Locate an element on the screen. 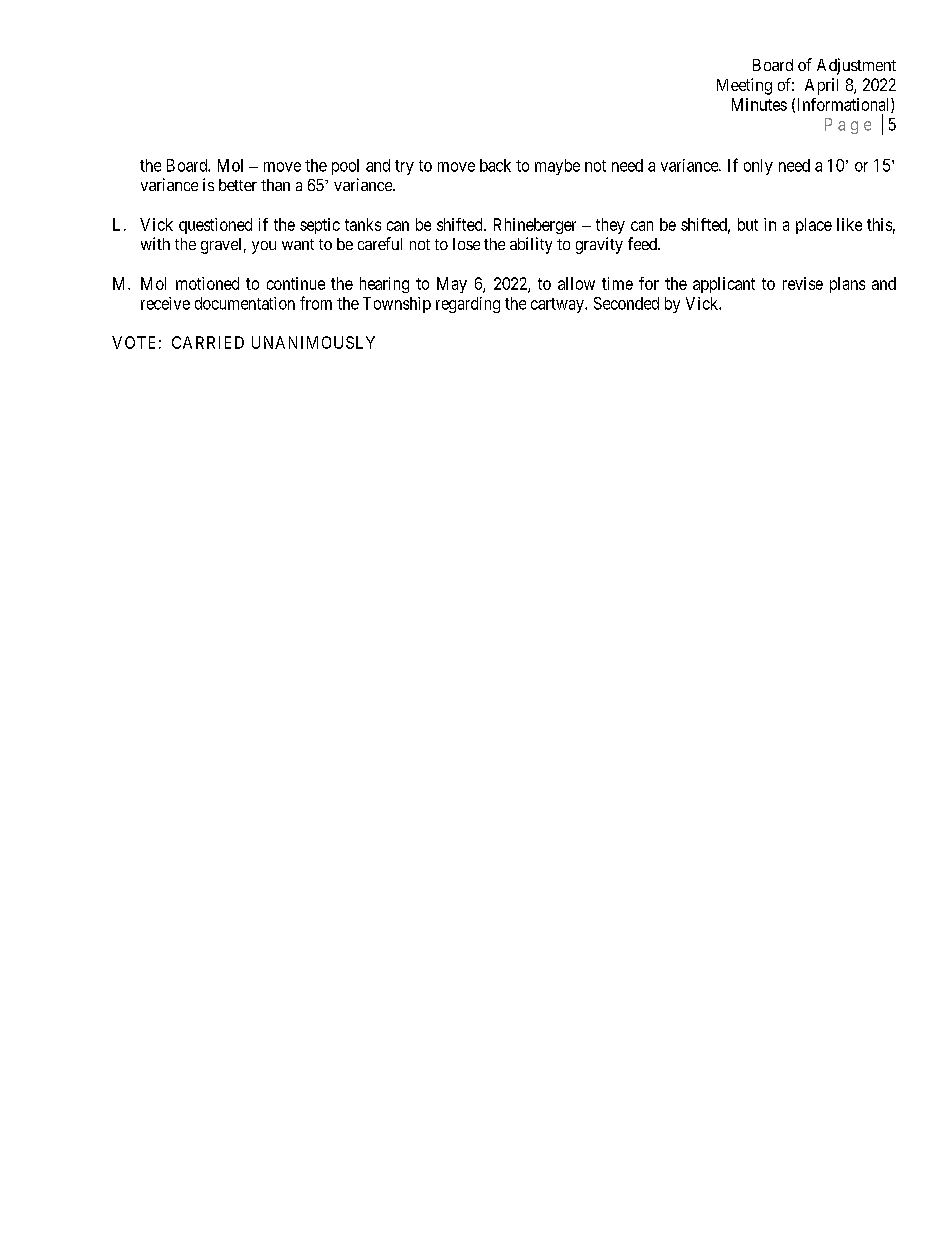 The image size is (952, 1233). revise is located at coordinates (803, 283).
